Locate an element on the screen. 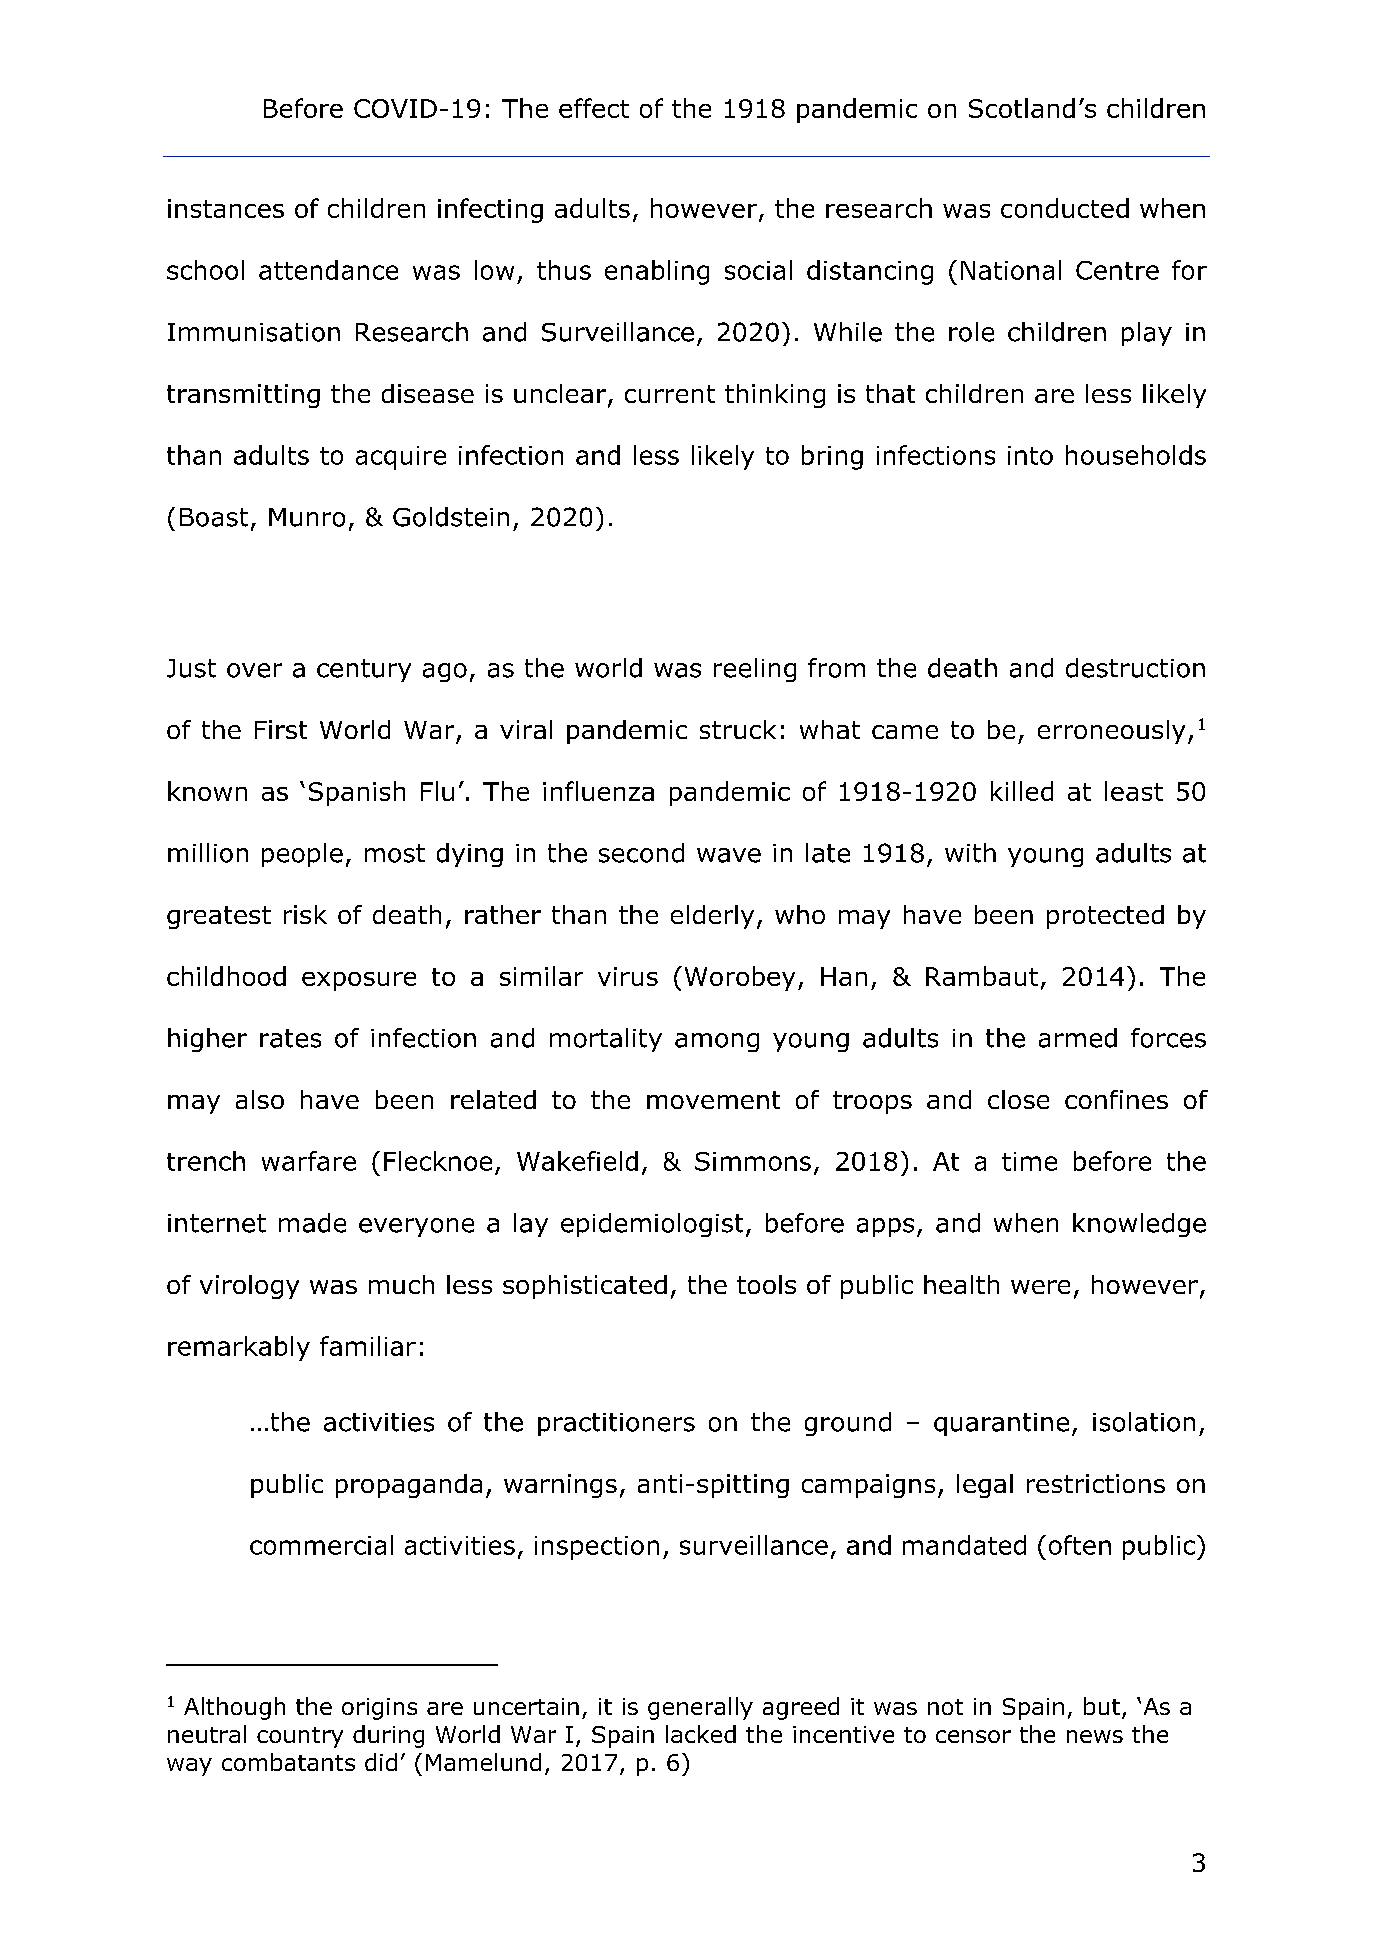  elderly is located at coordinates (712, 917).
